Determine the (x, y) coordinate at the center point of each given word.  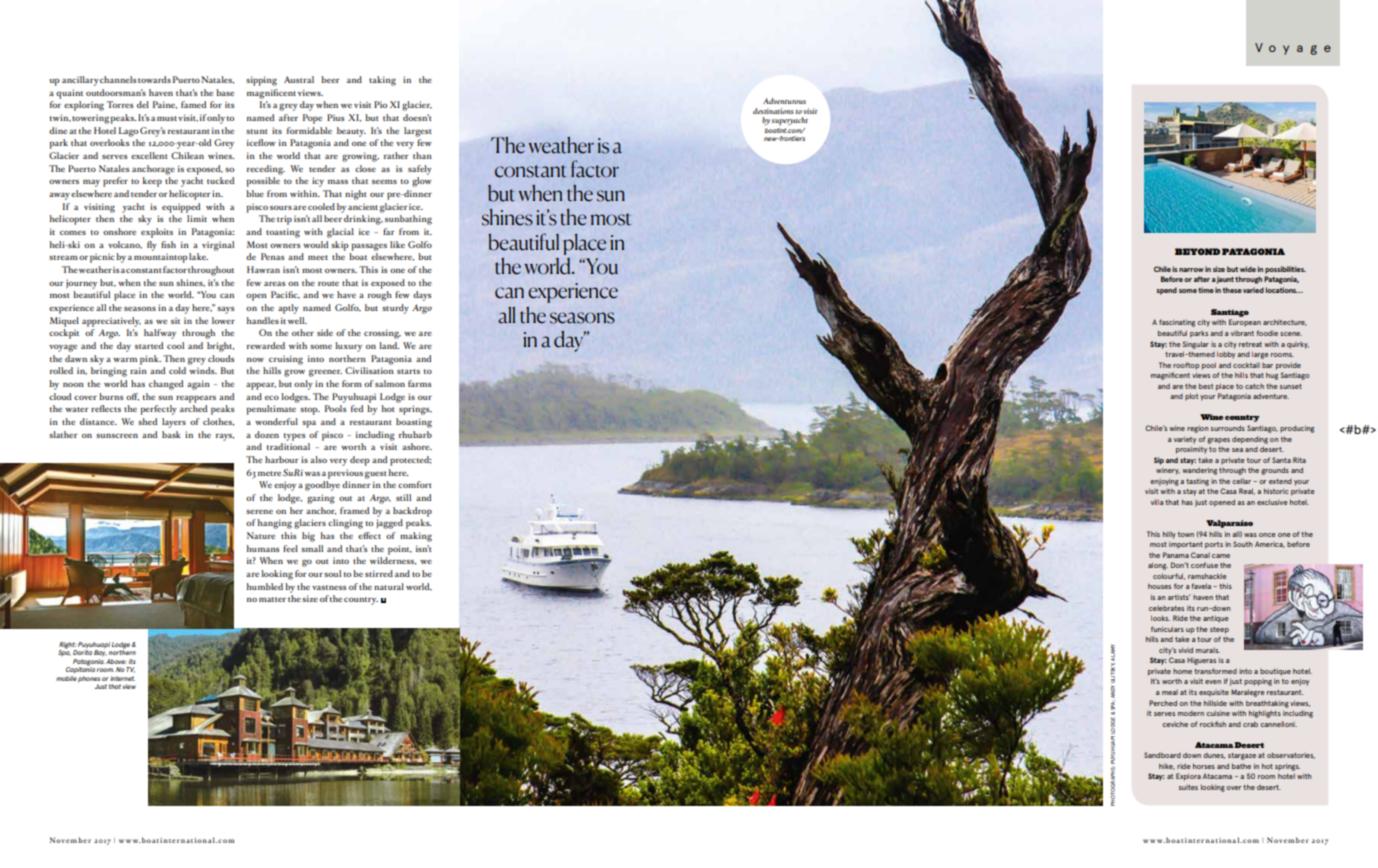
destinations (773, 111)
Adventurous (784, 101)
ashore (417, 446)
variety (1185, 440)
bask (171, 434)
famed (193, 104)
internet (122, 678)
